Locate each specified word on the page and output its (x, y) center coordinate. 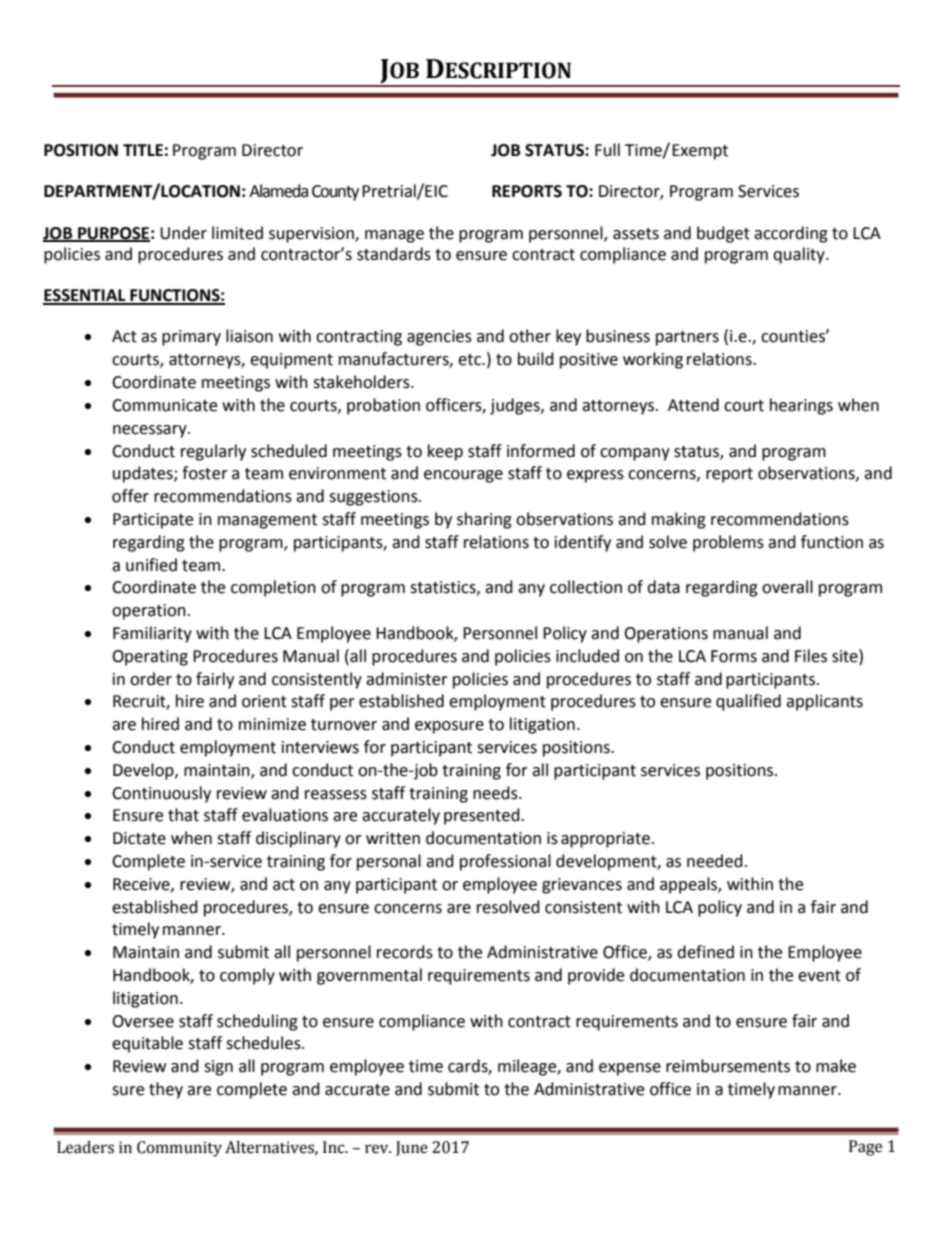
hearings (801, 406)
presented (483, 816)
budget (723, 234)
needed (715, 861)
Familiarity (152, 634)
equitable (147, 1044)
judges (516, 406)
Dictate (139, 838)
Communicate (164, 405)
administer (407, 679)
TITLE (143, 150)
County (335, 193)
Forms (734, 656)
